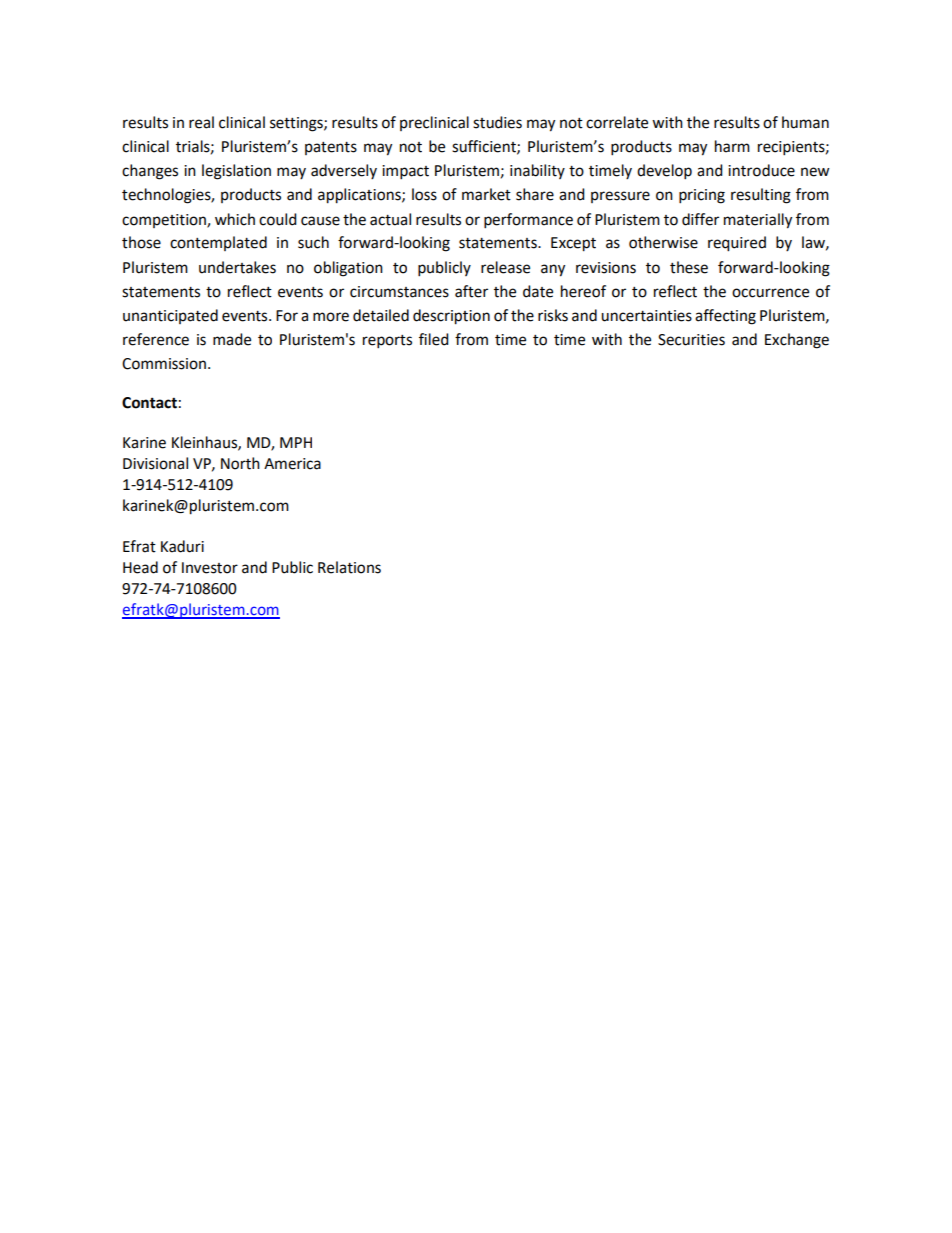  I want to click on required, so click(737, 244).
